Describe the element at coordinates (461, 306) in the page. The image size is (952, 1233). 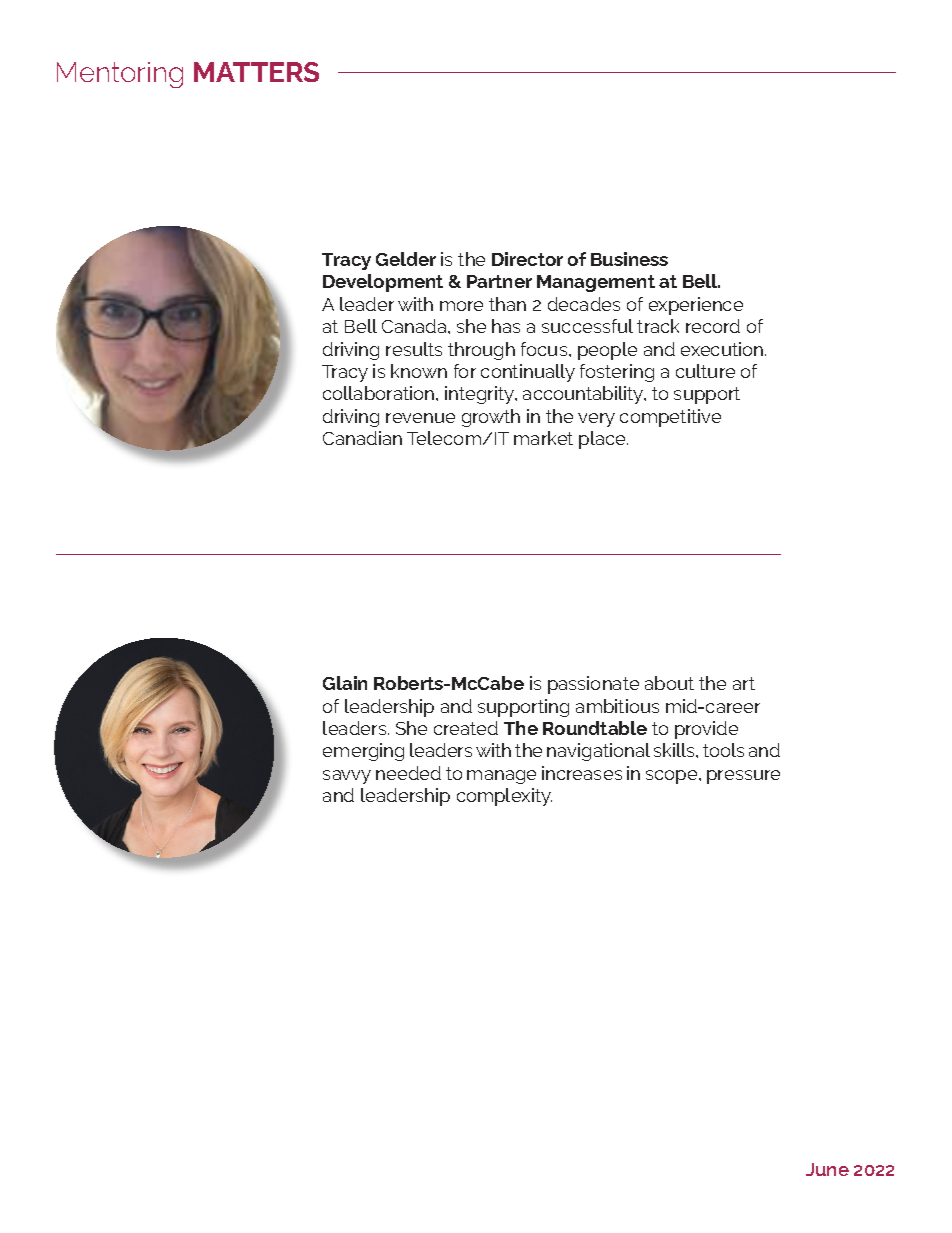
I see `more` at that location.
